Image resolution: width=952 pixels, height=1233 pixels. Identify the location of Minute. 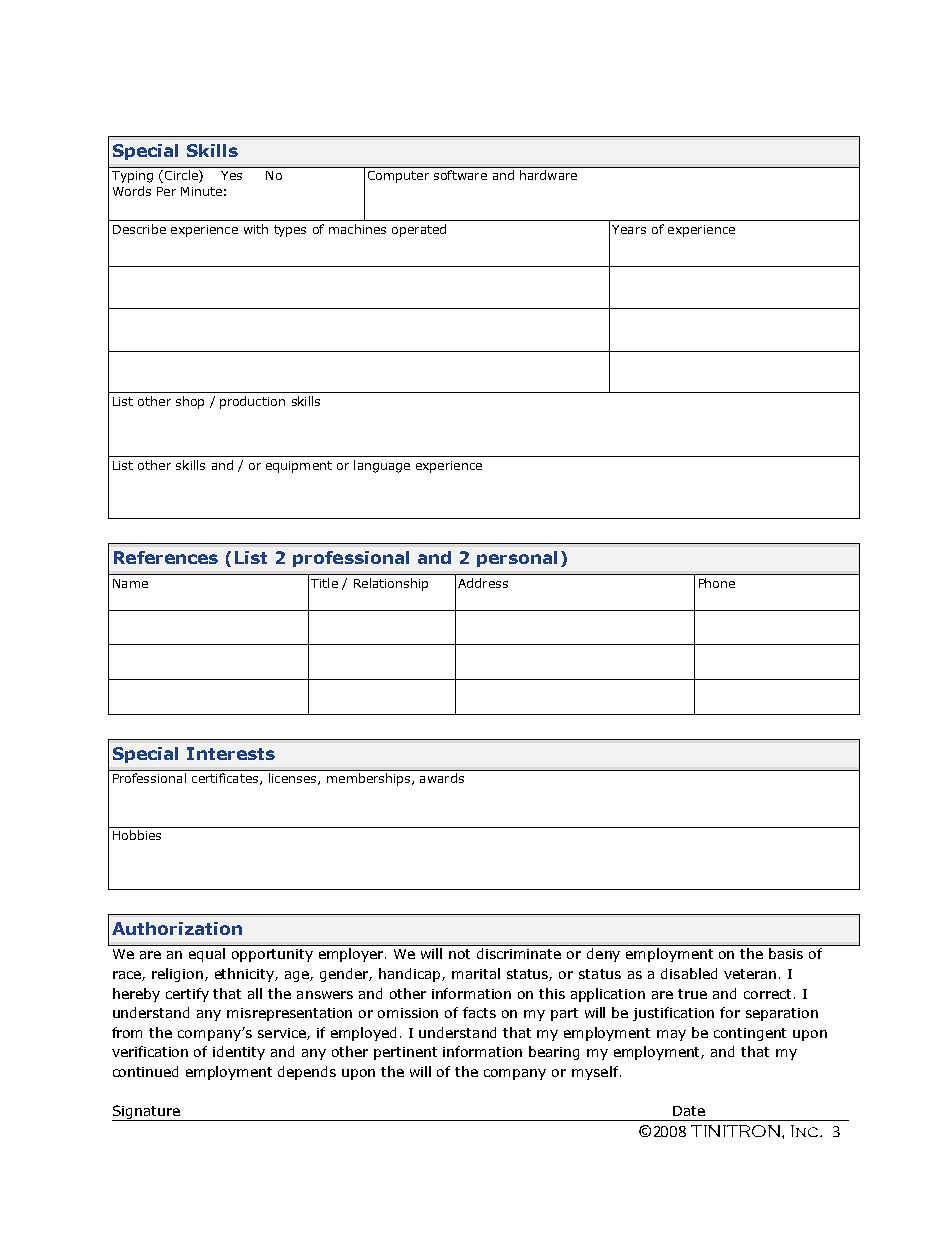
(201, 191).
